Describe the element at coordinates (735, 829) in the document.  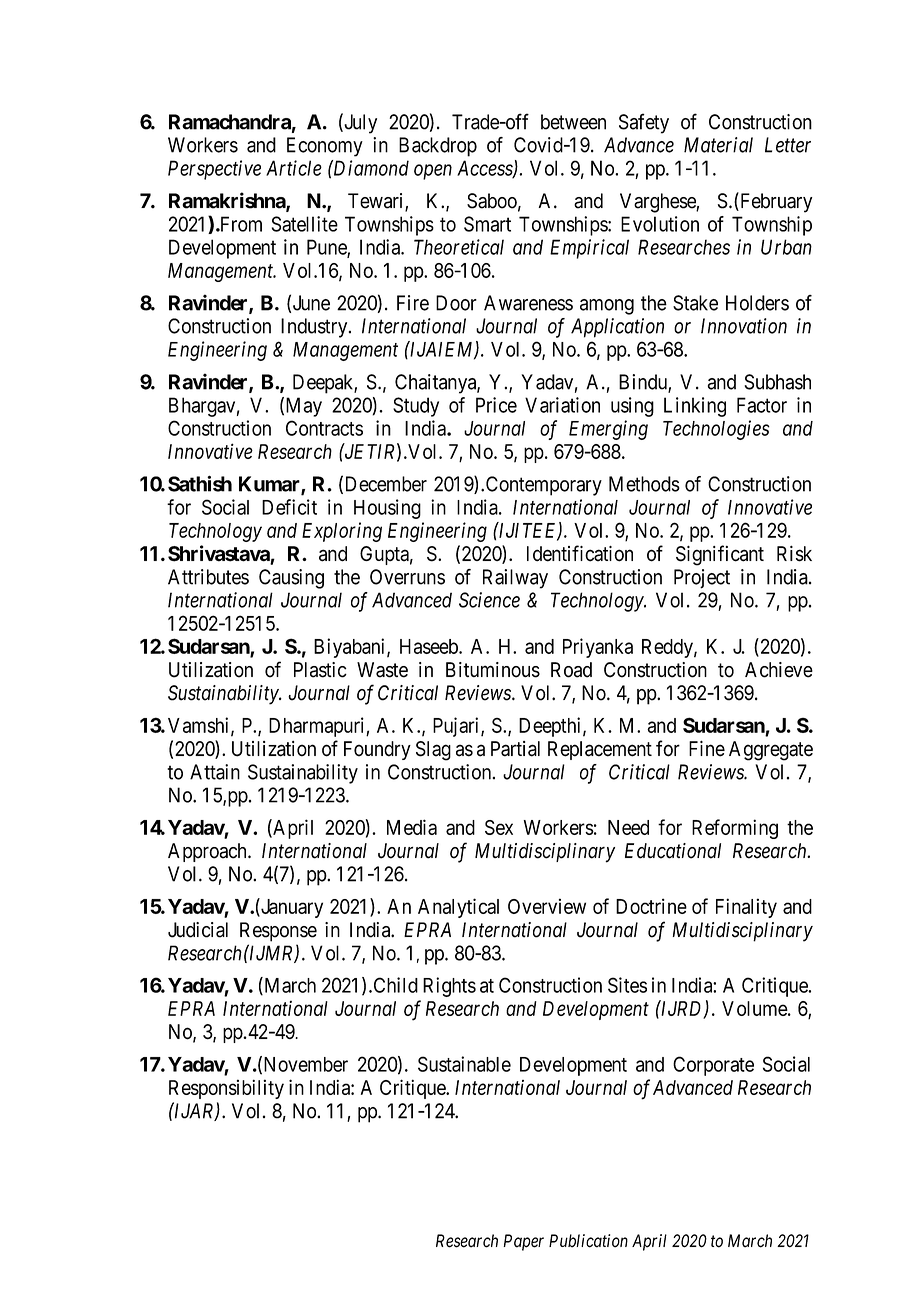
I see `Reforming` at that location.
